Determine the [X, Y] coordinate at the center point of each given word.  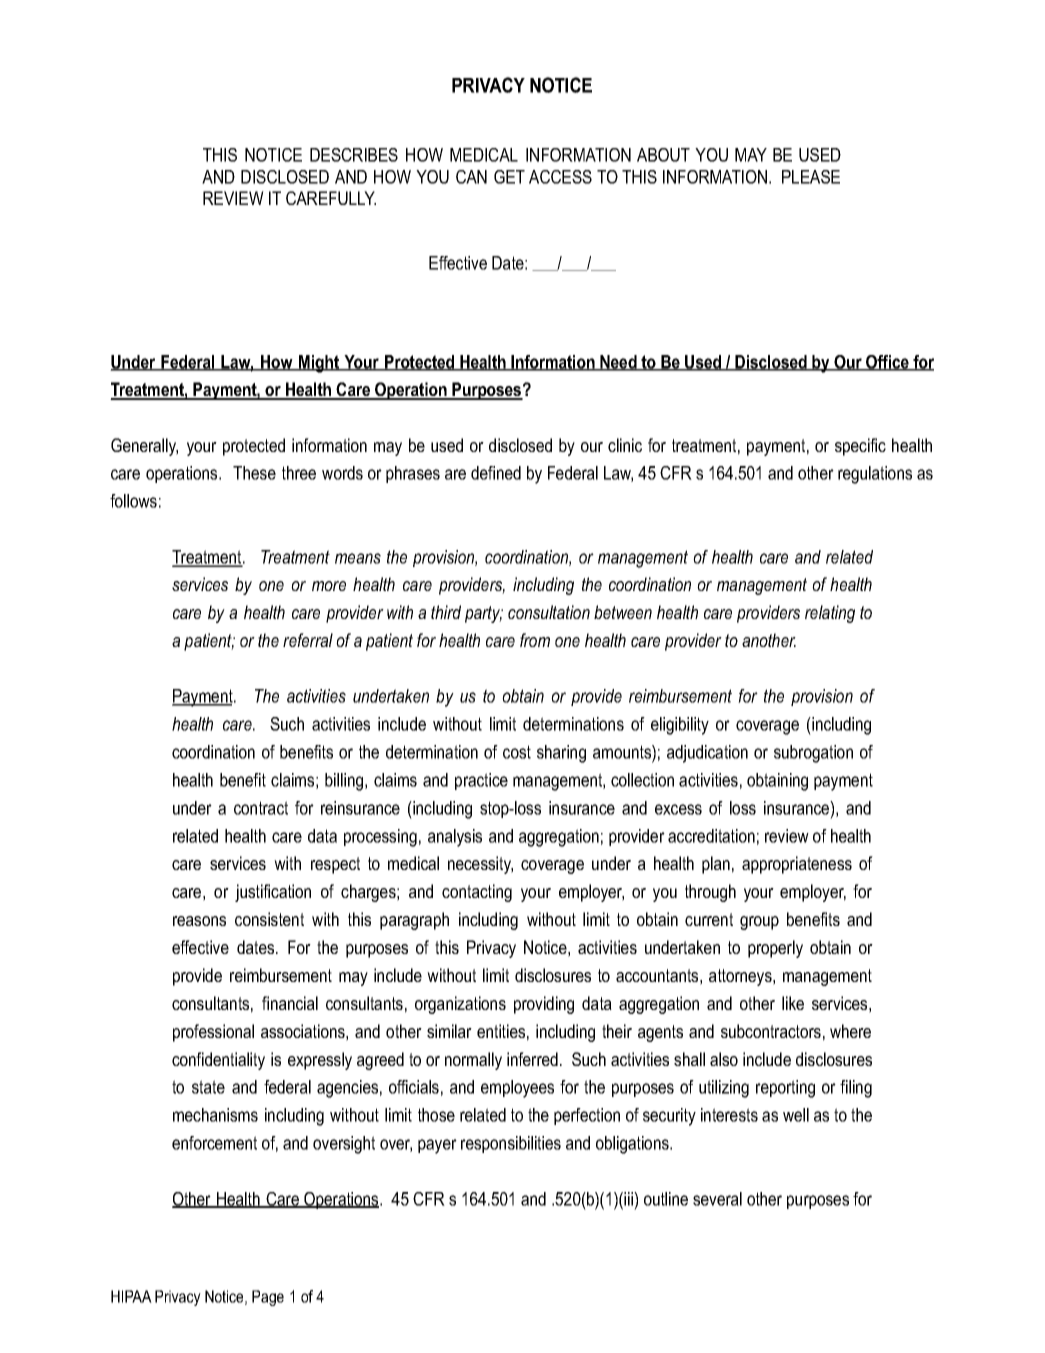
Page [268, 1298]
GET [509, 177]
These [254, 473]
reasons [199, 921]
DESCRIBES [354, 155]
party [484, 614]
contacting [477, 893]
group [759, 923]
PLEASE [811, 177]
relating [830, 614]
